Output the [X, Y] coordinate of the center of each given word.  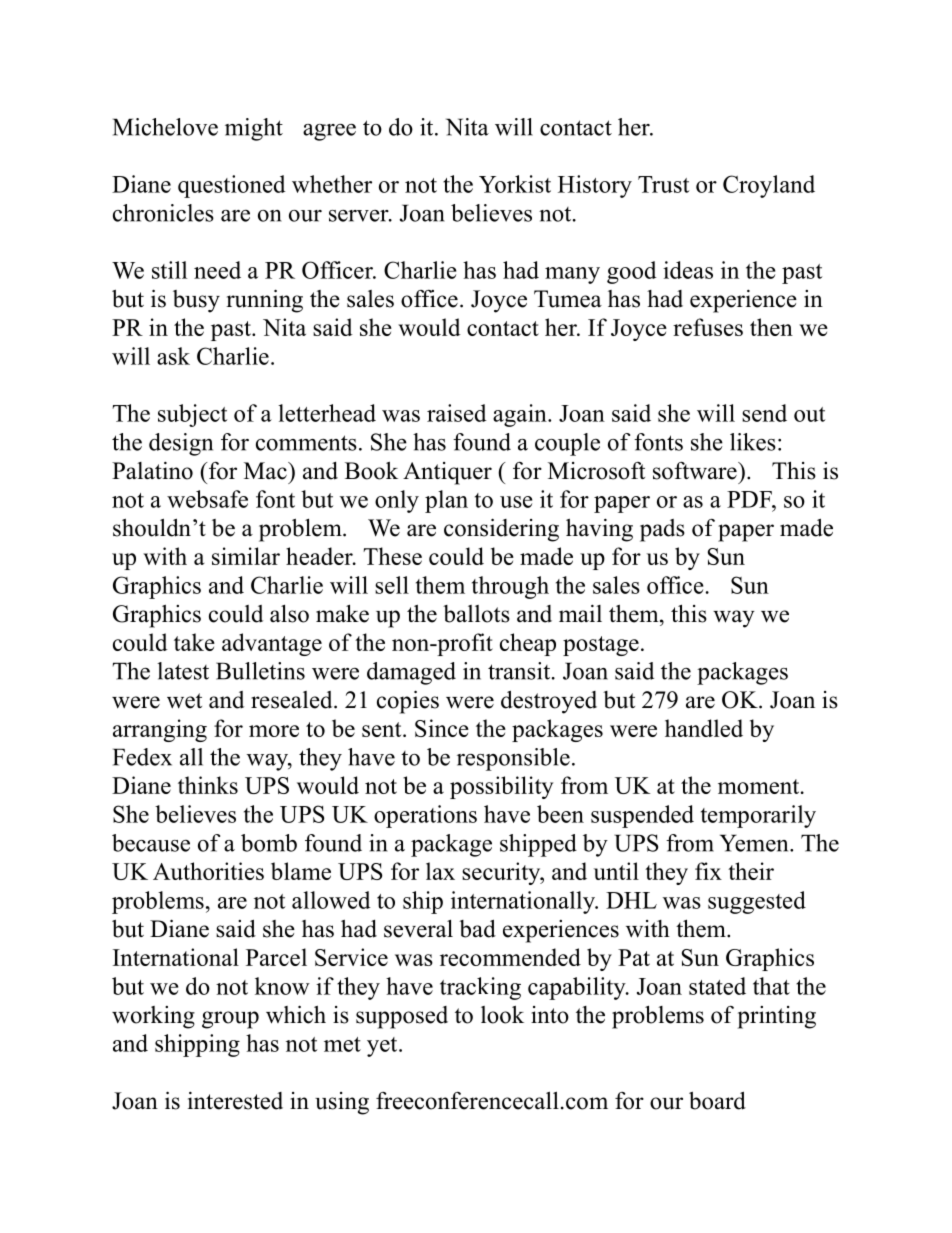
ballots [476, 614]
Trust [663, 184]
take [194, 642]
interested [235, 1101]
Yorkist [515, 184]
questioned [232, 186]
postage [601, 646]
